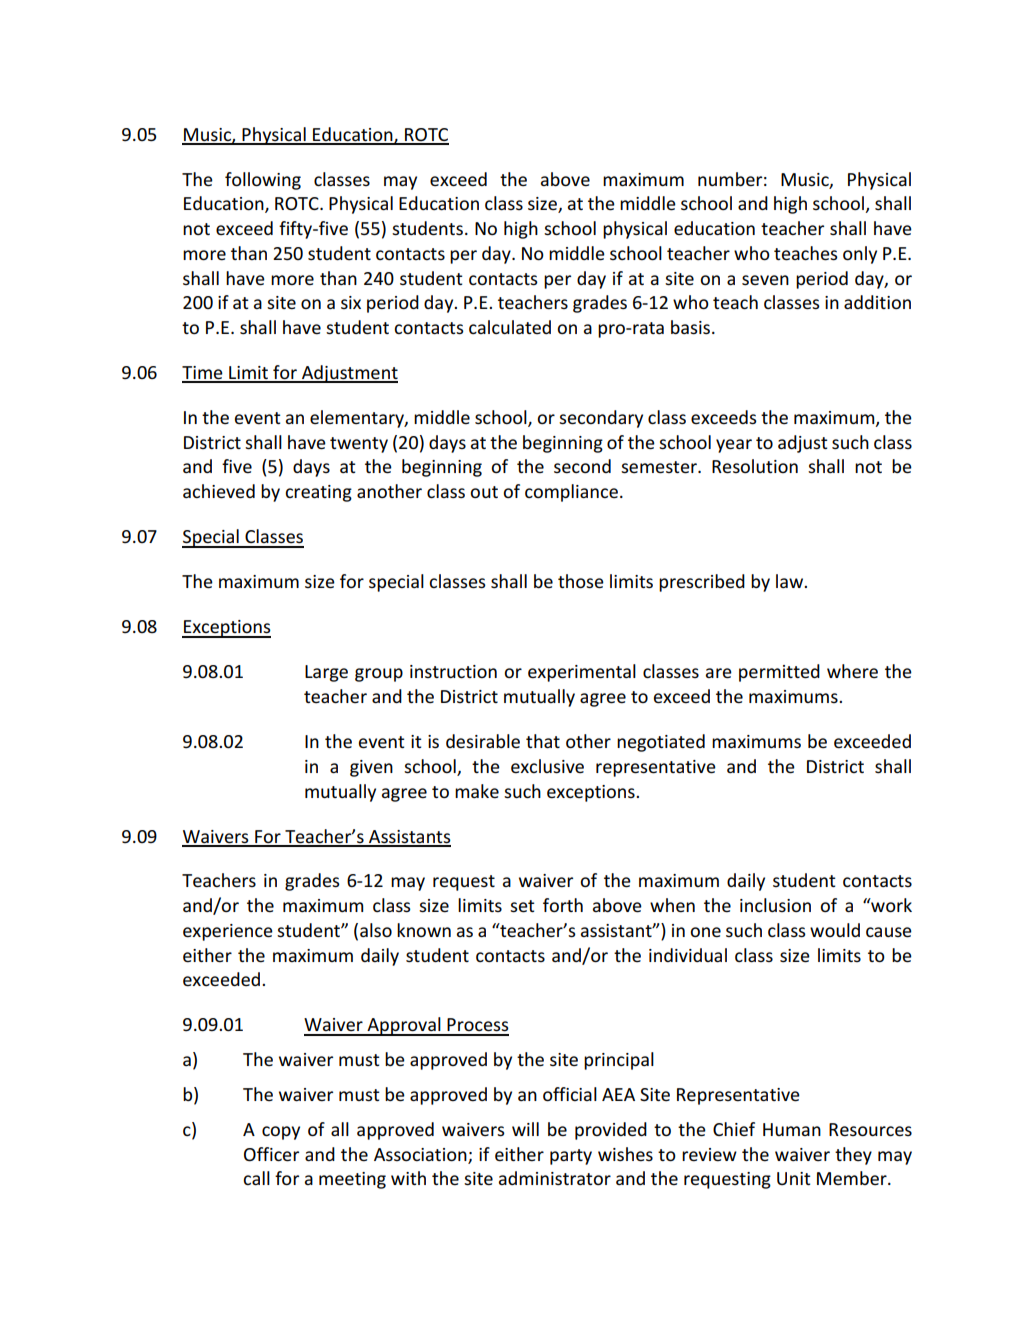  Describe the element at coordinates (271, 1154) in the screenshot. I see `Officer` at that location.
